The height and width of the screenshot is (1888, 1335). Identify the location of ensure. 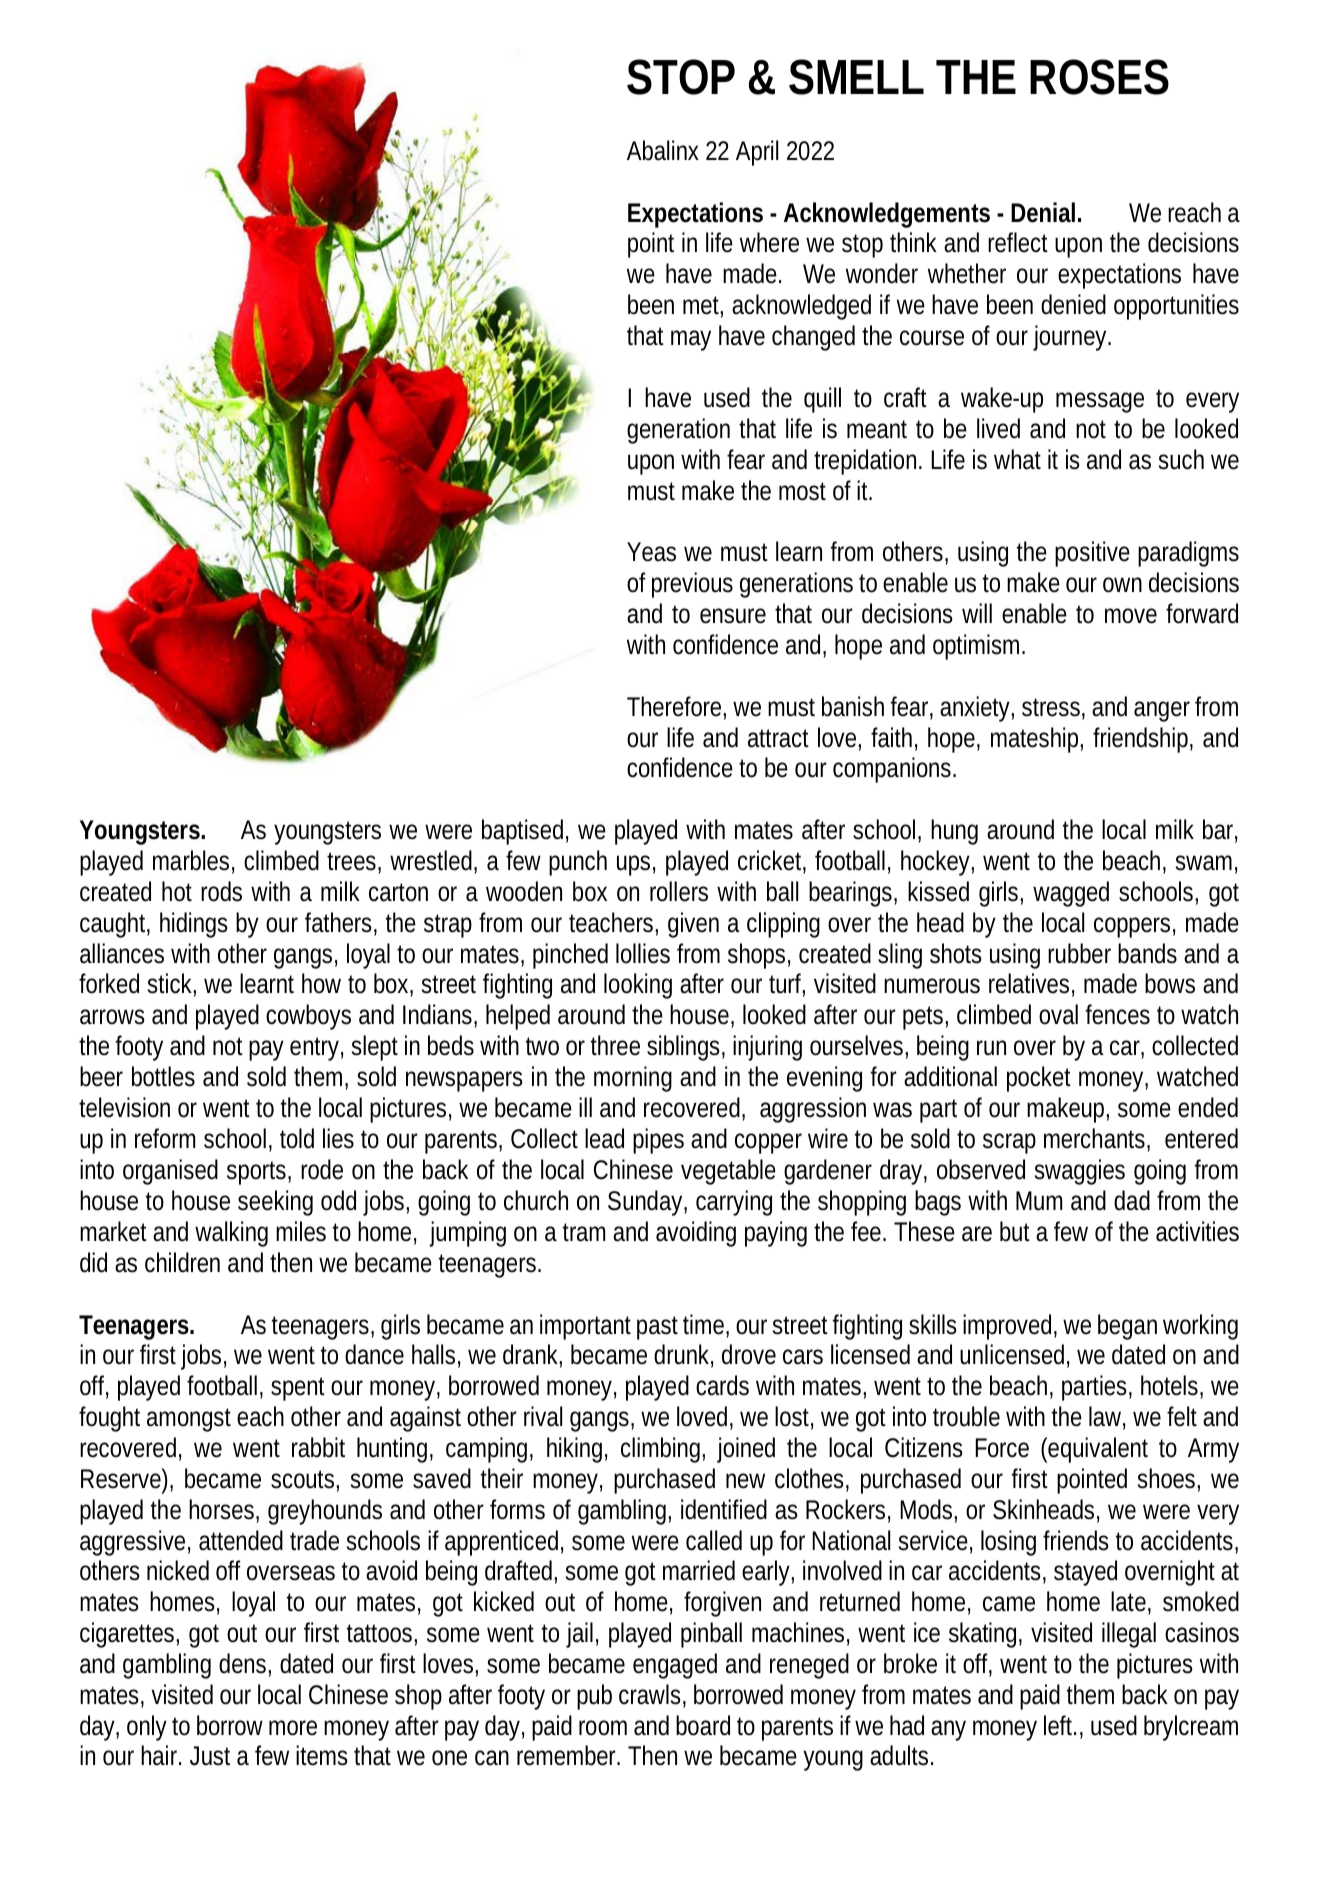
(733, 616).
